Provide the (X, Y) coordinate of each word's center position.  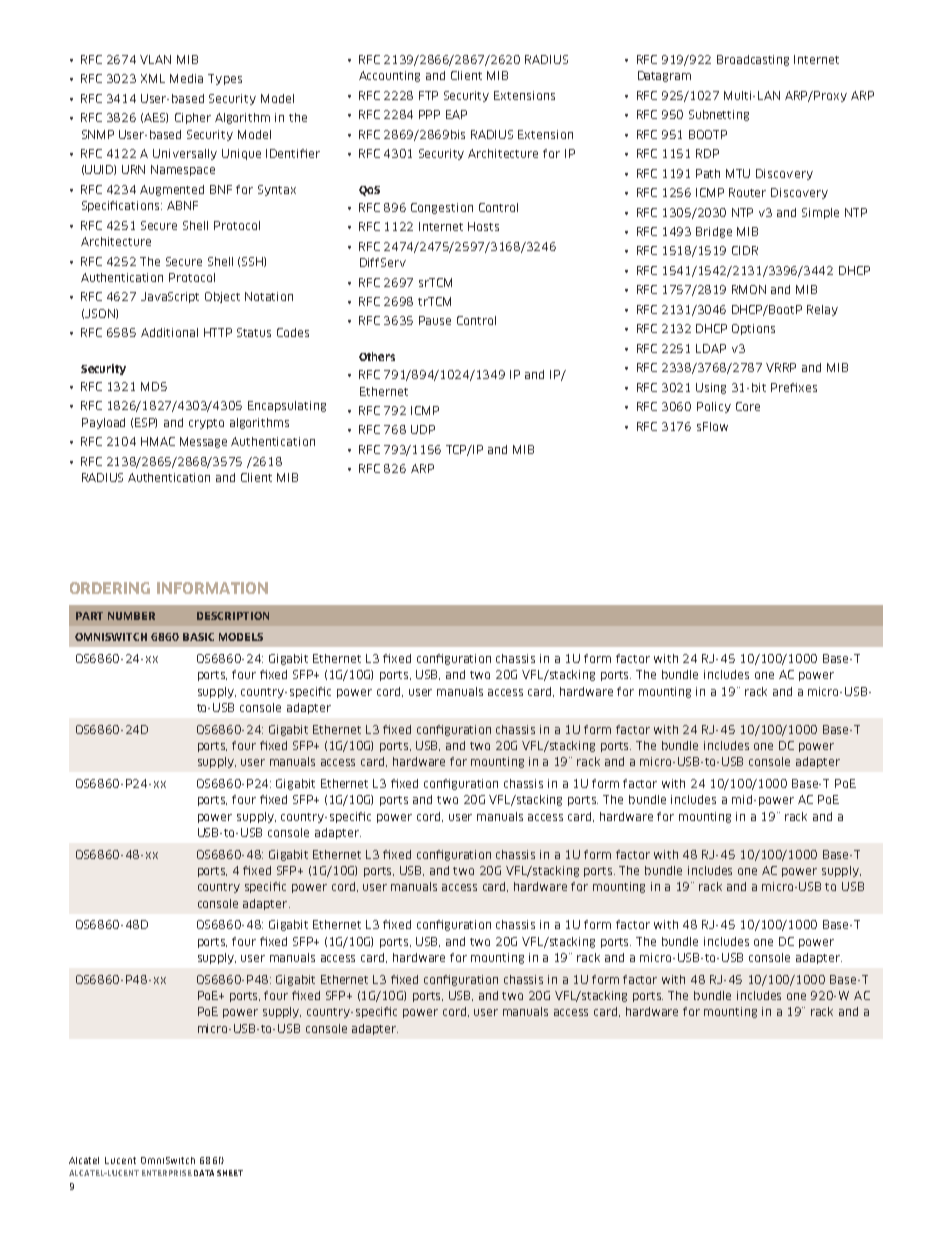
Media (186, 78)
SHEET (230, 1173)
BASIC (198, 637)
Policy (714, 407)
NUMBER (131, 616)
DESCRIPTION (233, 616)
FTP (428, 95)
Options (753, 329)
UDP (423, 429)
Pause (435, 320)
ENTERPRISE (167, 1173)
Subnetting (719, 115)
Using (711, 388)
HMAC (158, 441)
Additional (169, 332)
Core (748, 406)
